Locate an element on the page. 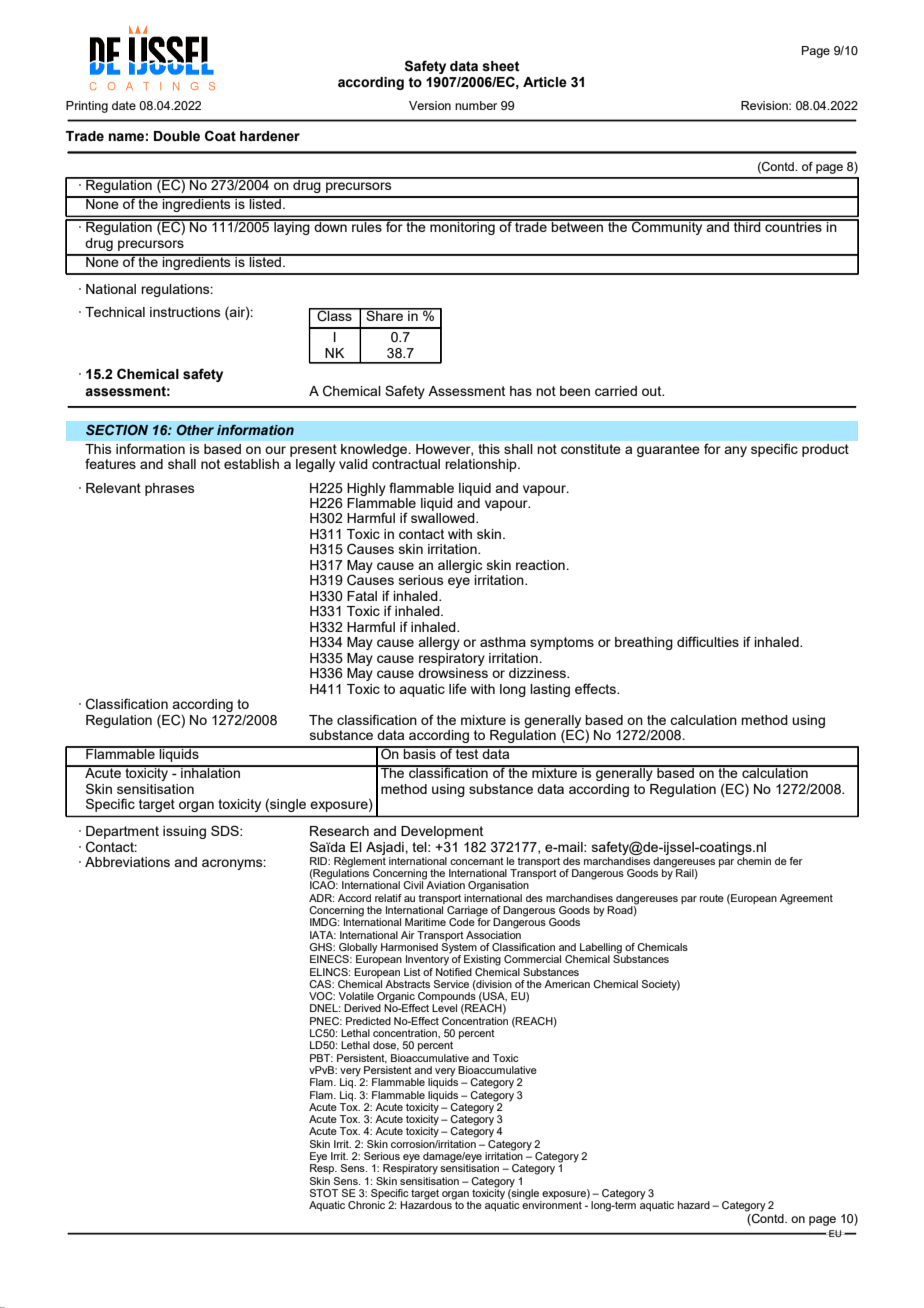 This document has height=1308, width=924. any is located at coordinates (735, 451).
